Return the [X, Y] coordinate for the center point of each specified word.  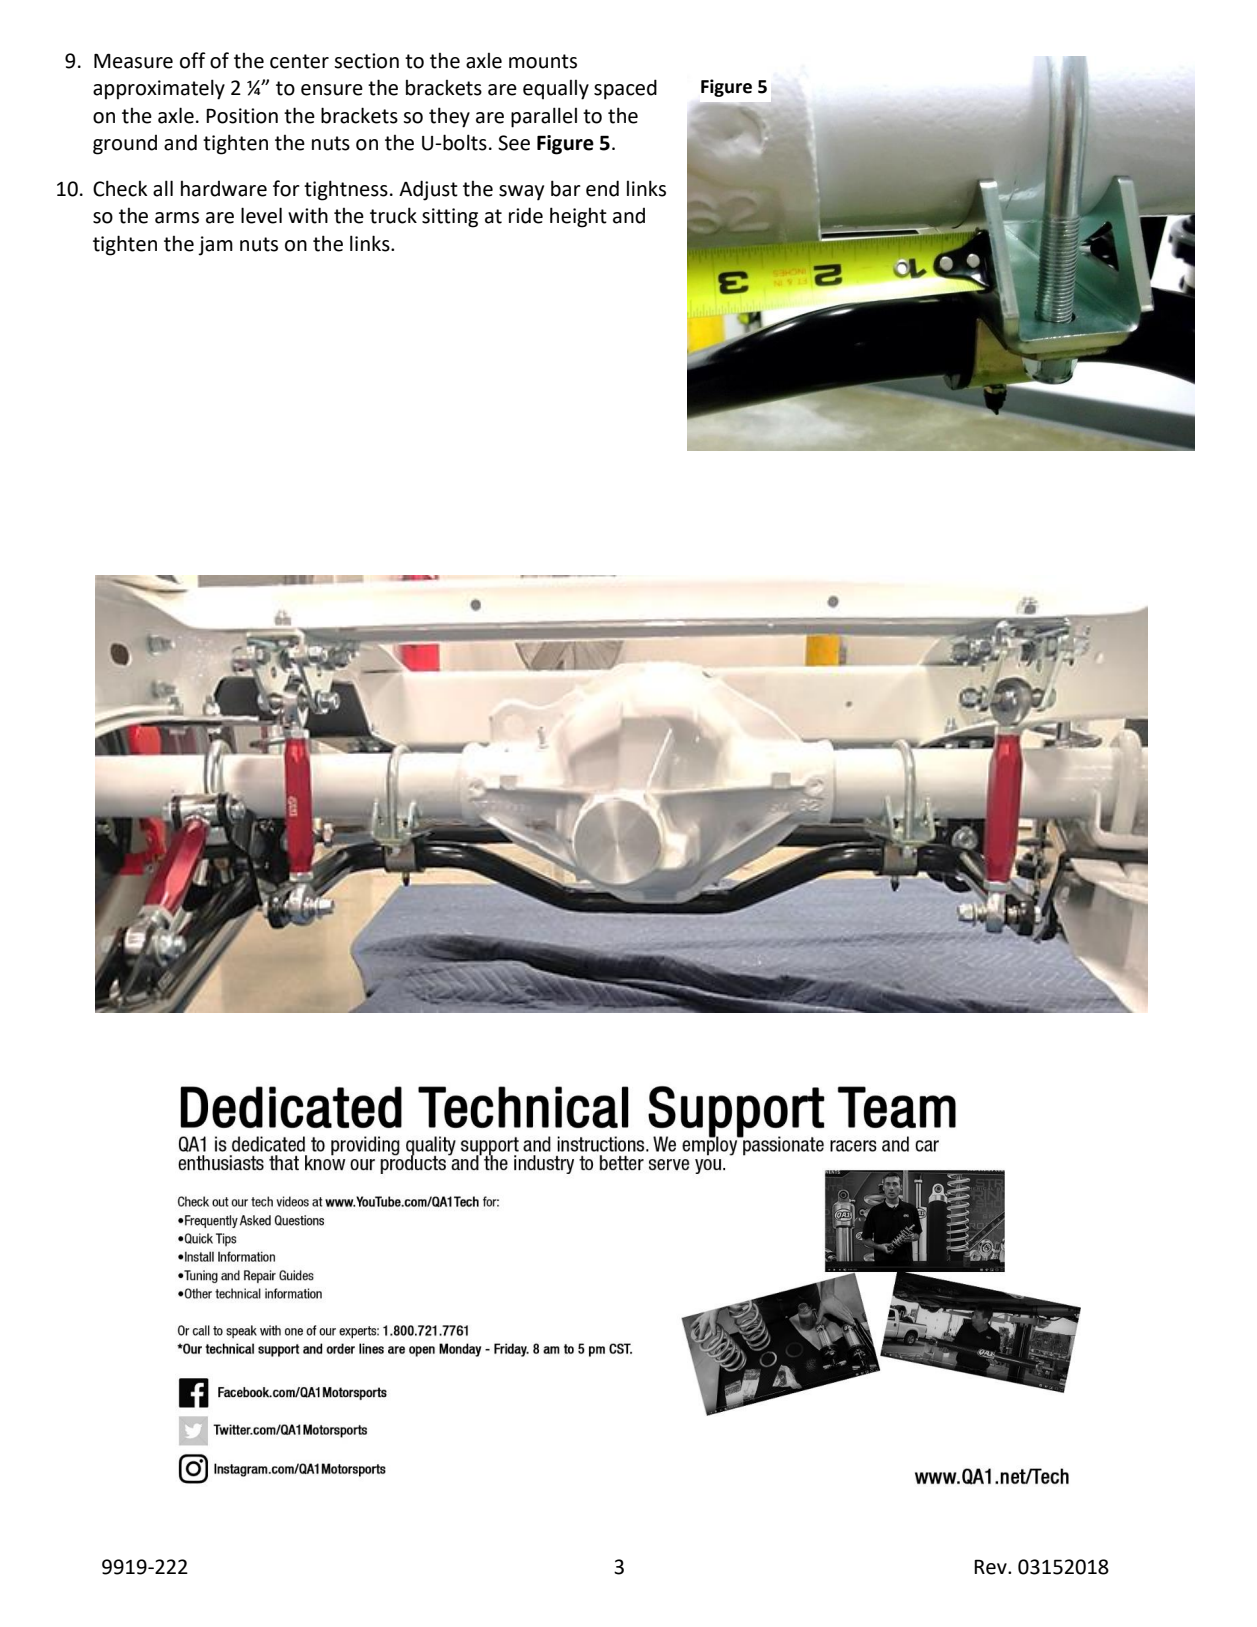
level [261, 215]
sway [521, 193]
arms [177, 218]
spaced [625, 89]
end [602, 188]
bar [566, 188]
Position [242, 116]
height [578, 217]
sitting [450, 218]
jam [215, 246]
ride [526, 215]
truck [393, 215]
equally [556, 90]
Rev [991, 1567]
